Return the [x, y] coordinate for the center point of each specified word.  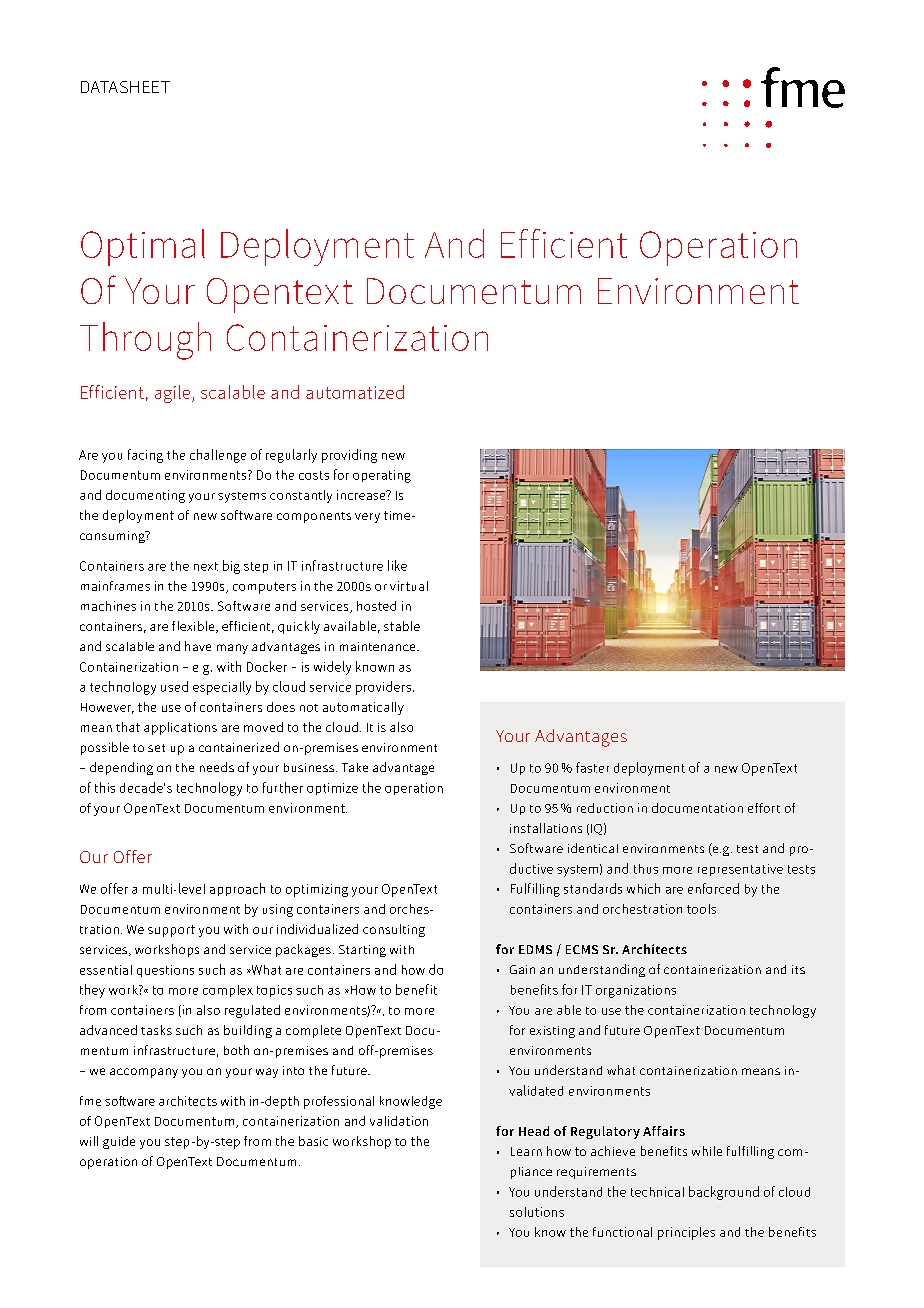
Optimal [143, 247]
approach [237, 889]
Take [355, 767]
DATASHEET [125, 87]
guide [119, 1142]
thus [646, 869]
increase [362, 495]
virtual [409, 586]
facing [145, 456]
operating [382, 476]
